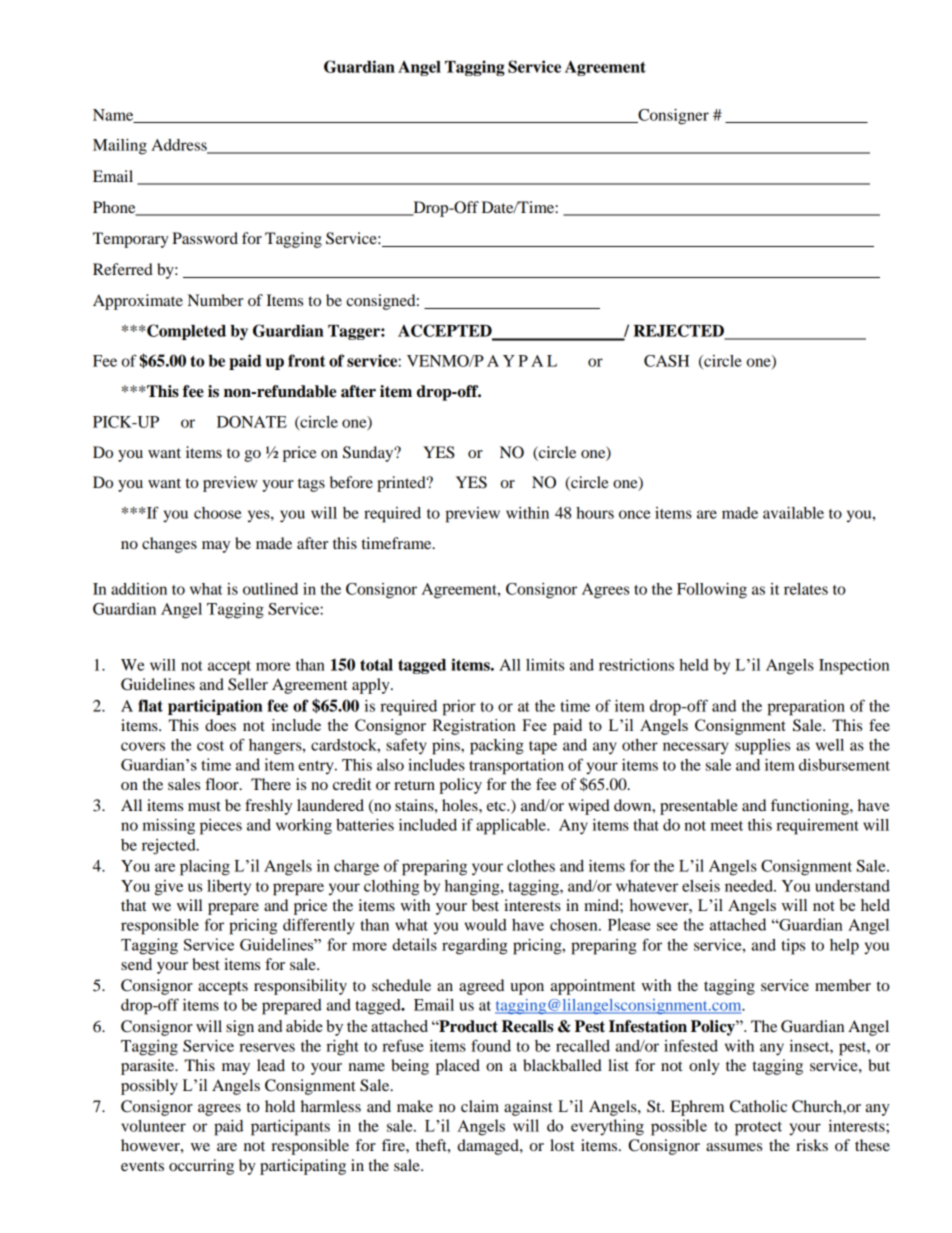 This page has height=1233, width=952. What do you see at coordinates (666, 361) in the page?
I see `CASH` at bounding box center [666, 361].
